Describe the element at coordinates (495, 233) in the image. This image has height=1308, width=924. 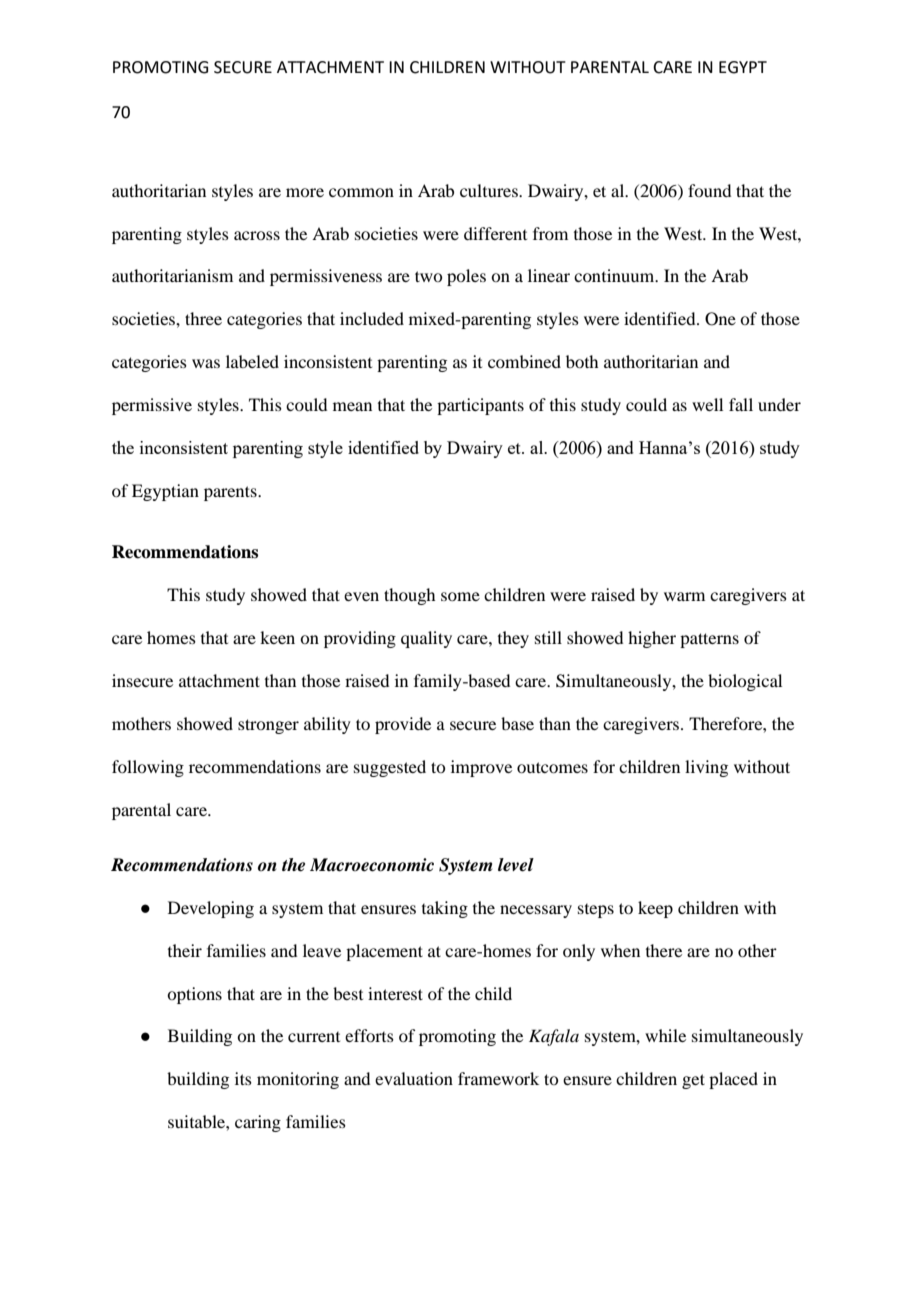
I see `different` at that location.
